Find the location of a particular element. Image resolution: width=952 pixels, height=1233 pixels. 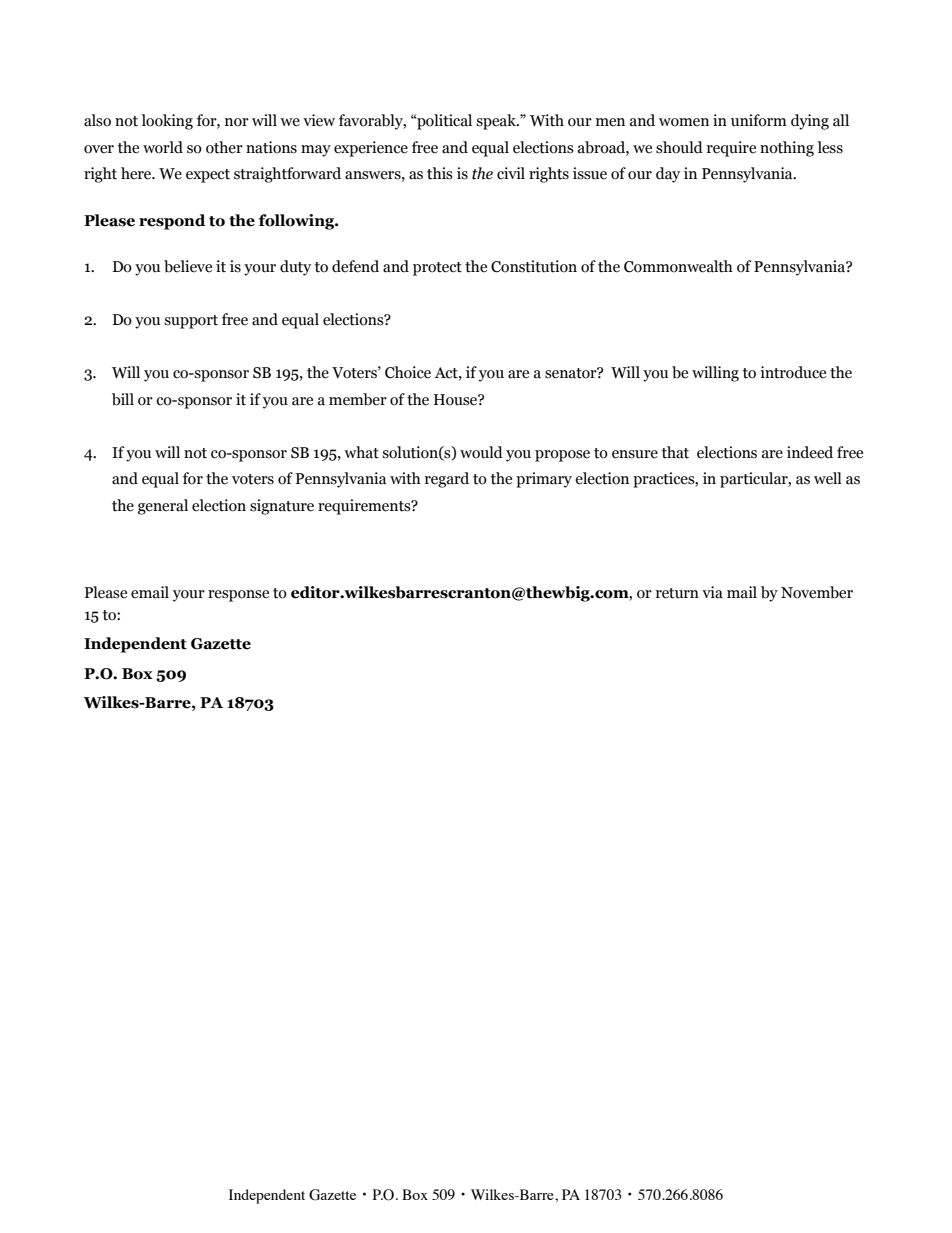

looking is located at coordinates (167, 122).
